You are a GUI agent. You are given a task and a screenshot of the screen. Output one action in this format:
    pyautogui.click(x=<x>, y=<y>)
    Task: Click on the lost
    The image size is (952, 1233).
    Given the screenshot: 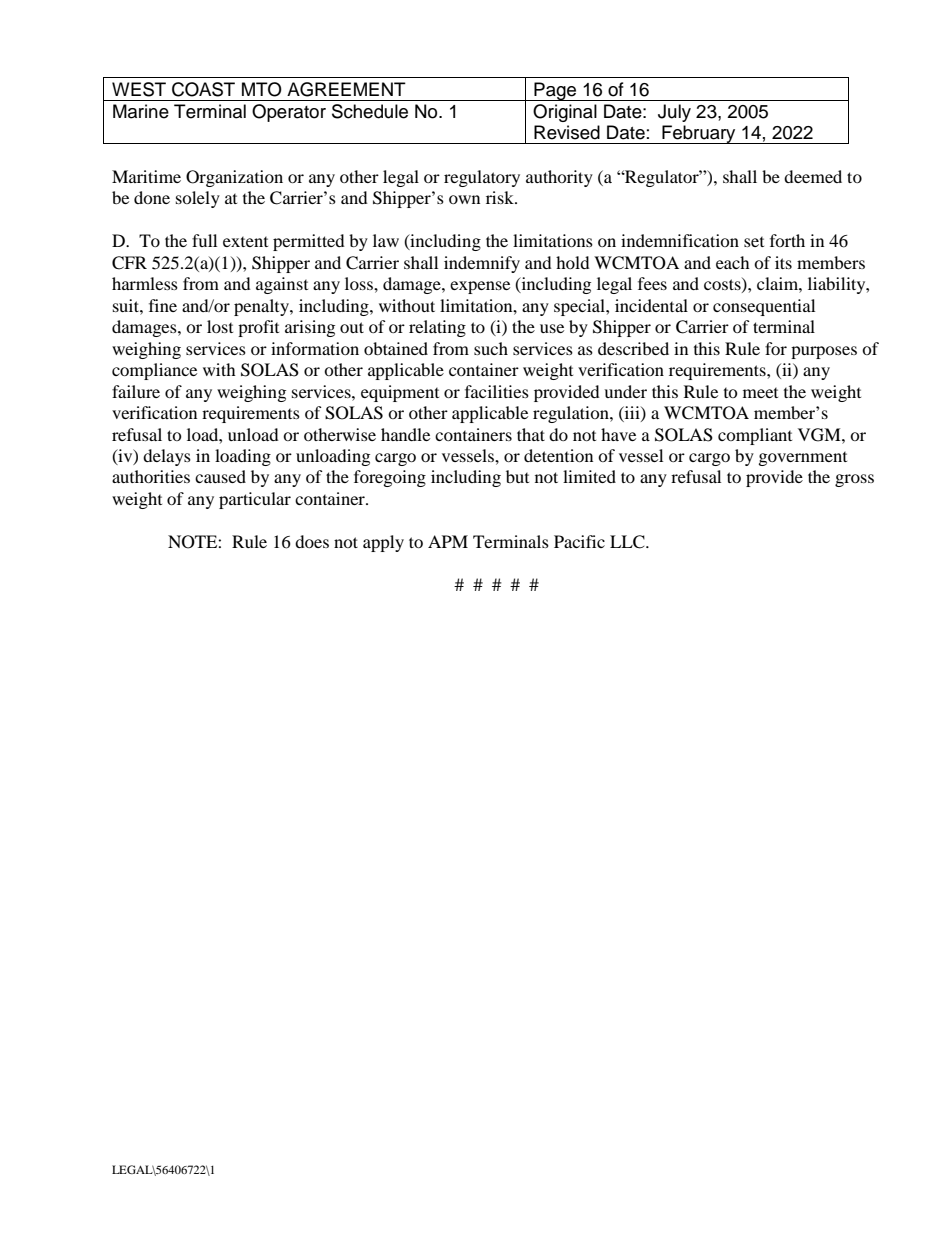 What is the action you would take?
    pyautogui.click(x=220, y=326)
